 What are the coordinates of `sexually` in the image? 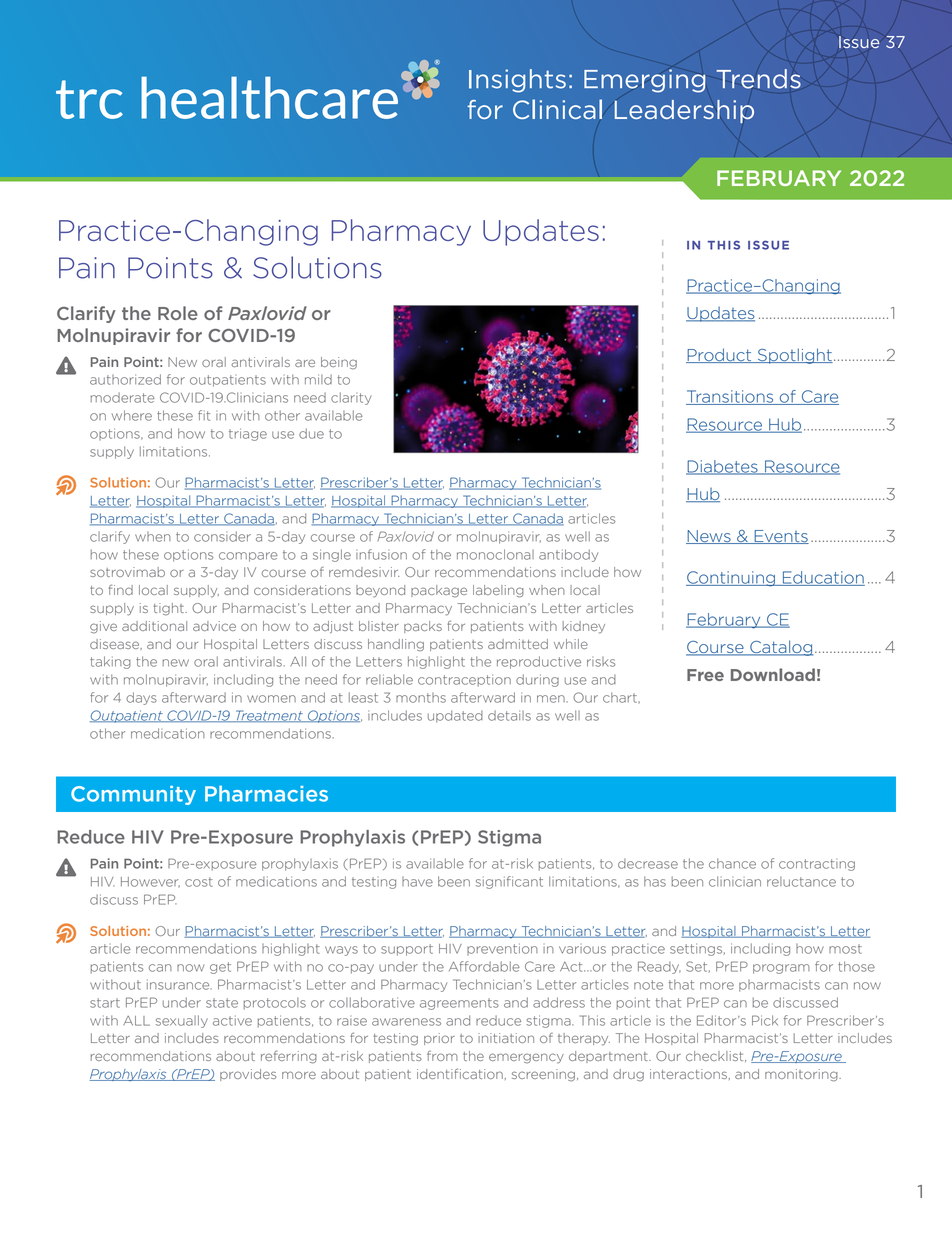 It's located at (182, 1021).
